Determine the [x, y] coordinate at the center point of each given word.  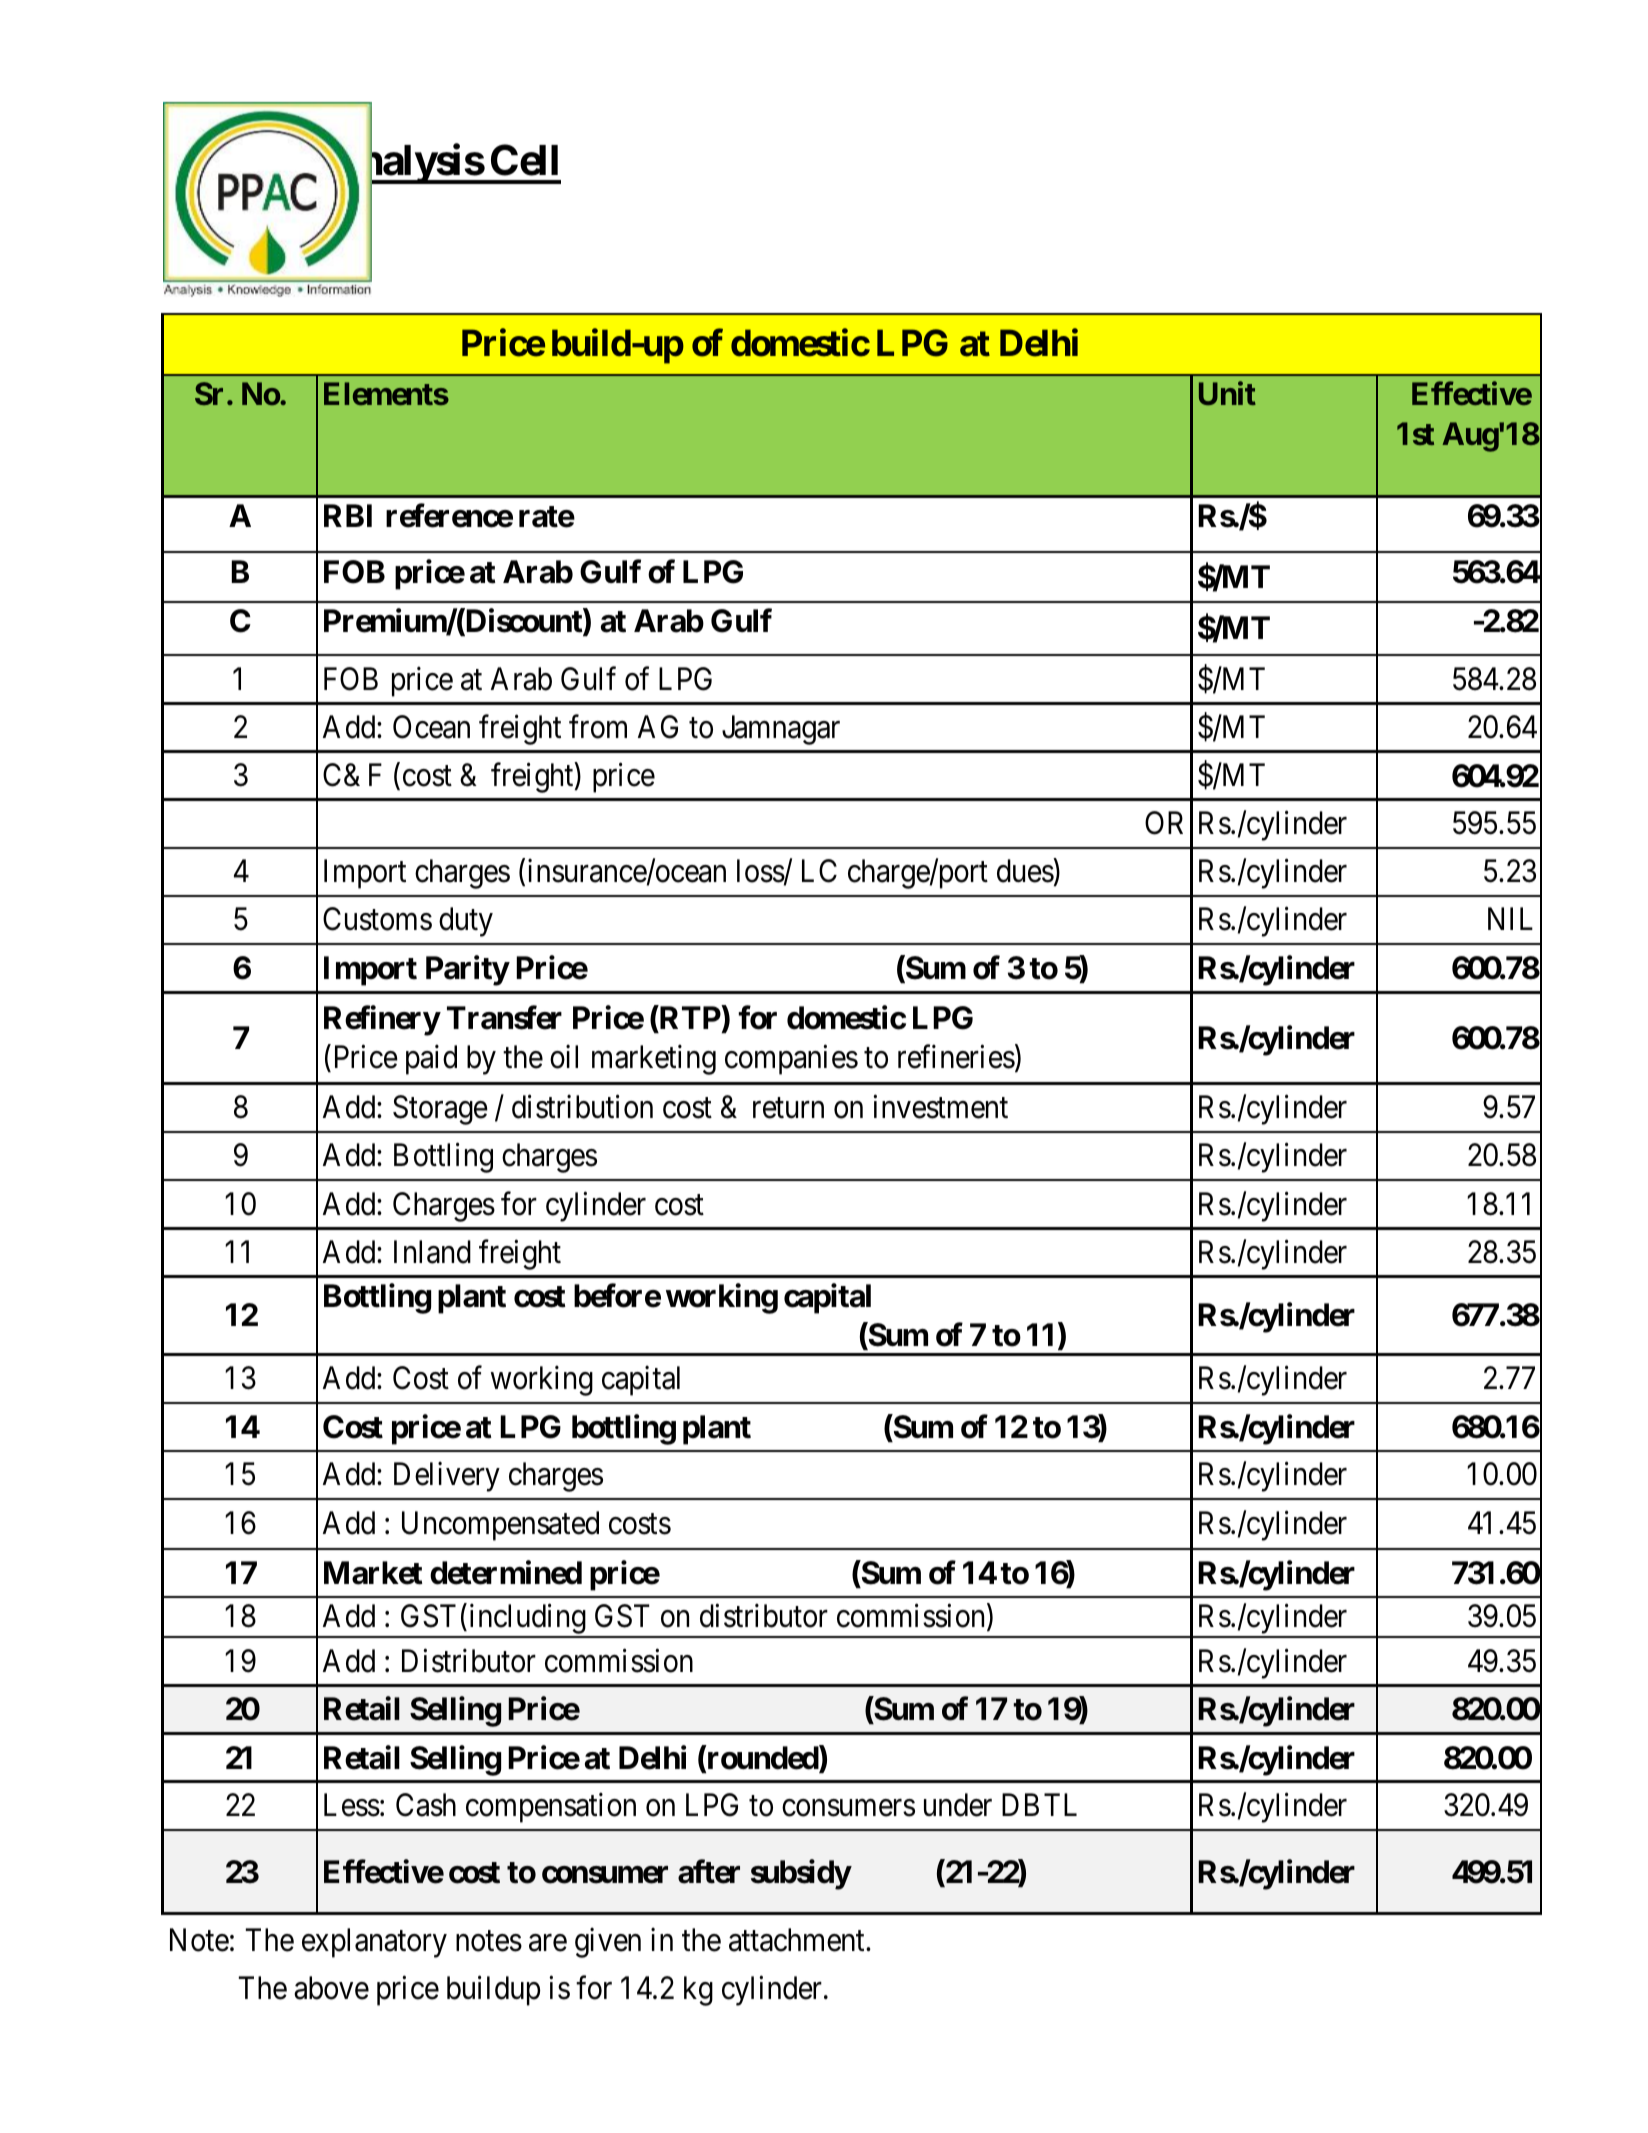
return [788, 1108]
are [548, 1943]
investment [940, 1107]
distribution [582, 1107]
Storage [440, 1110]
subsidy [801, 1874]
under [958, 1805]
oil [564, 1057]
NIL [1510, 919]
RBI [348, 515]
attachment [798, 1940]
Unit [1227, 393]
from [598, 727]
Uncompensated [500, 1526]
